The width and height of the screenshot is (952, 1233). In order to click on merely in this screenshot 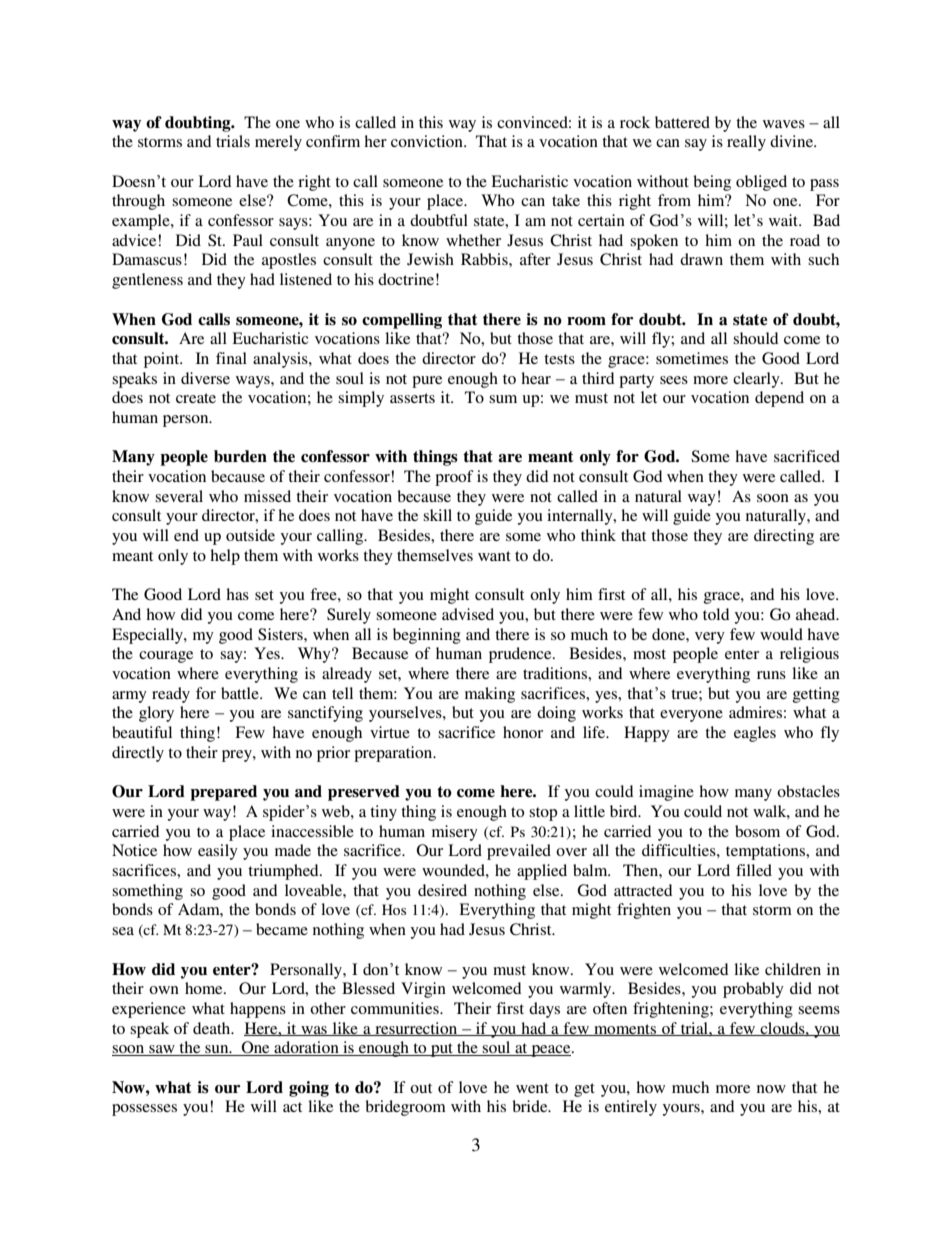, I will do `click(278, 143)`.
